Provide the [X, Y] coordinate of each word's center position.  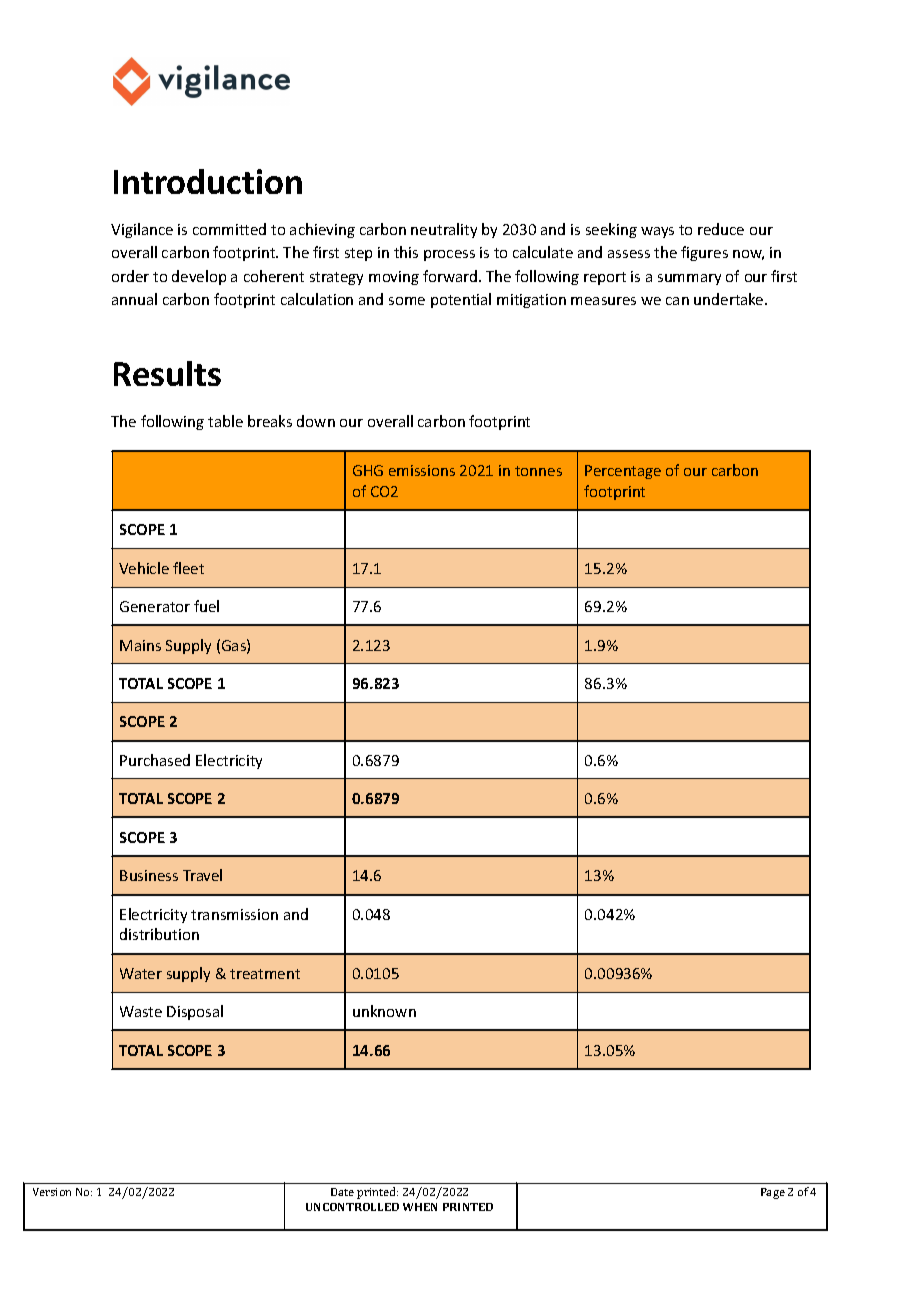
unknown [384, 1011]
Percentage [623, 472]
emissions [422, 470]
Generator [155, 606]
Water [141, 973]
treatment [265, 974]
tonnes [538, 471]
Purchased [155, 760]
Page [773, 1193]
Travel [202, 875]
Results [167, 373]
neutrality [444, 230]
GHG [368, 470]
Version [52, 1192]
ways [657, 232]
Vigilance [142, 230]
